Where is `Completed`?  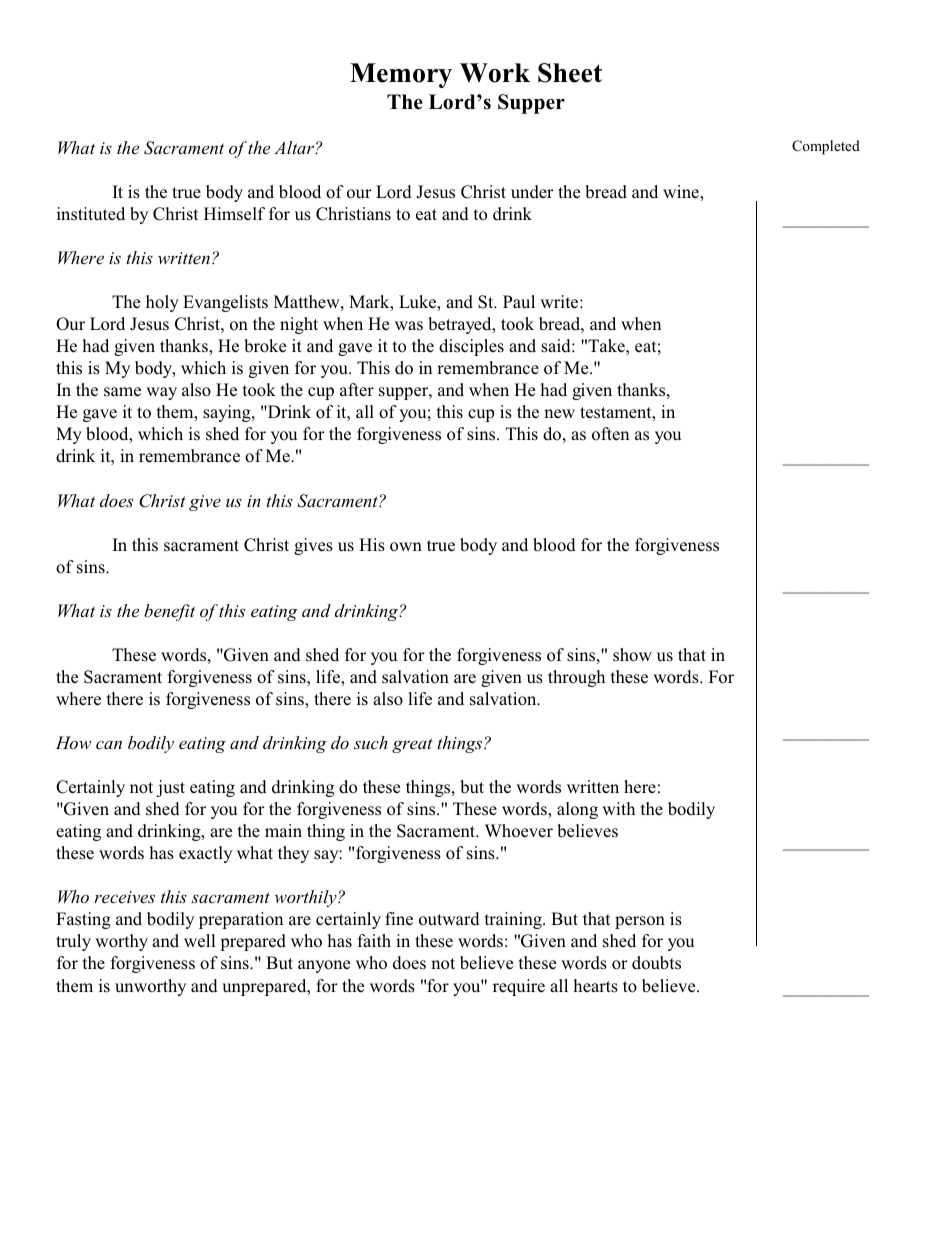
Completed is located at coordinates (826, 147).
